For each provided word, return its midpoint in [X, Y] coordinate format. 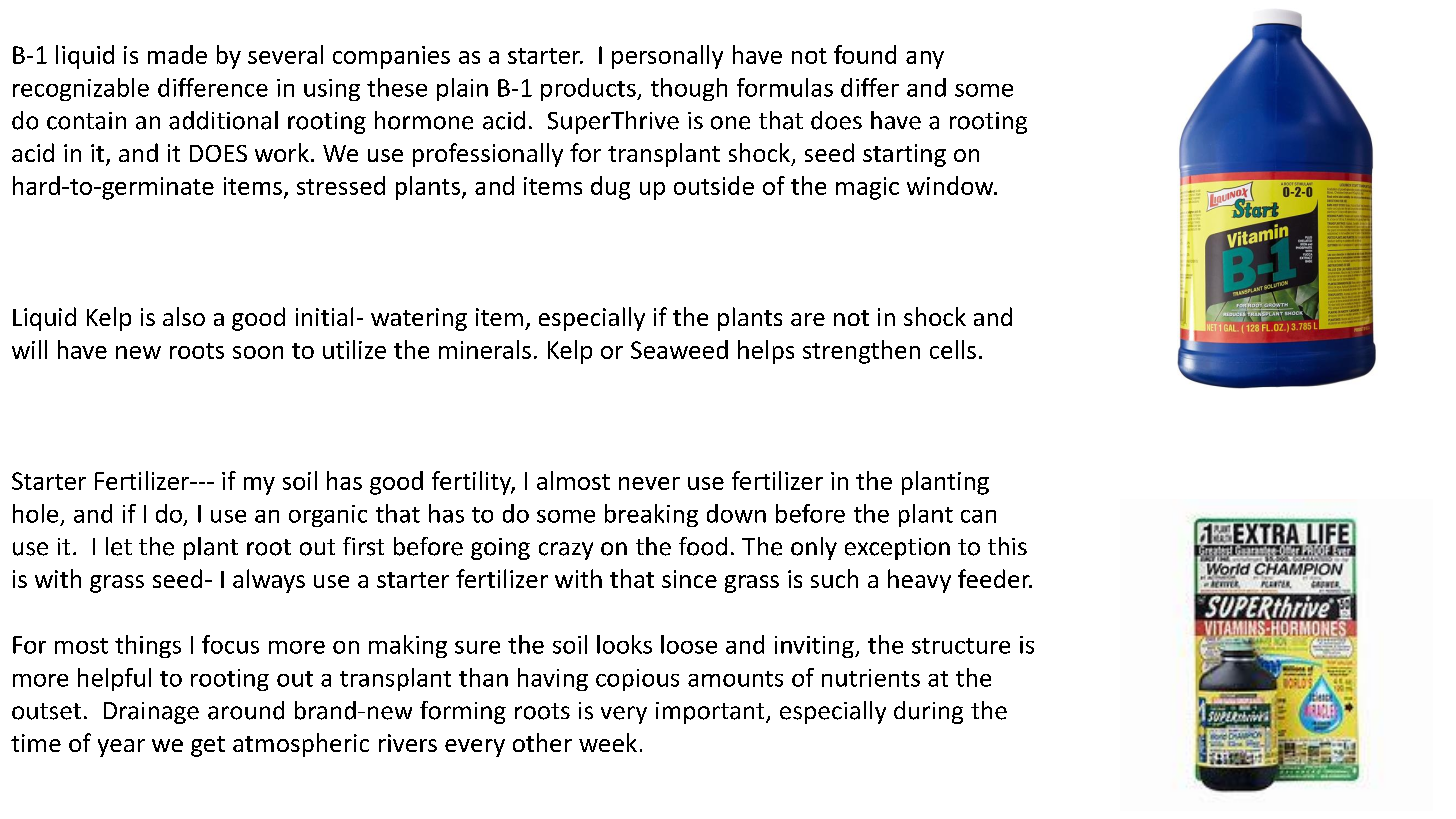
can [978, 516]
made [177, 54]
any [925, 60]
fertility [473, 483]
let [119, 546]
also [184, 316]
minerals [485, 349]
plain [462, 89]
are [808, 319]
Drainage [151, 713]
